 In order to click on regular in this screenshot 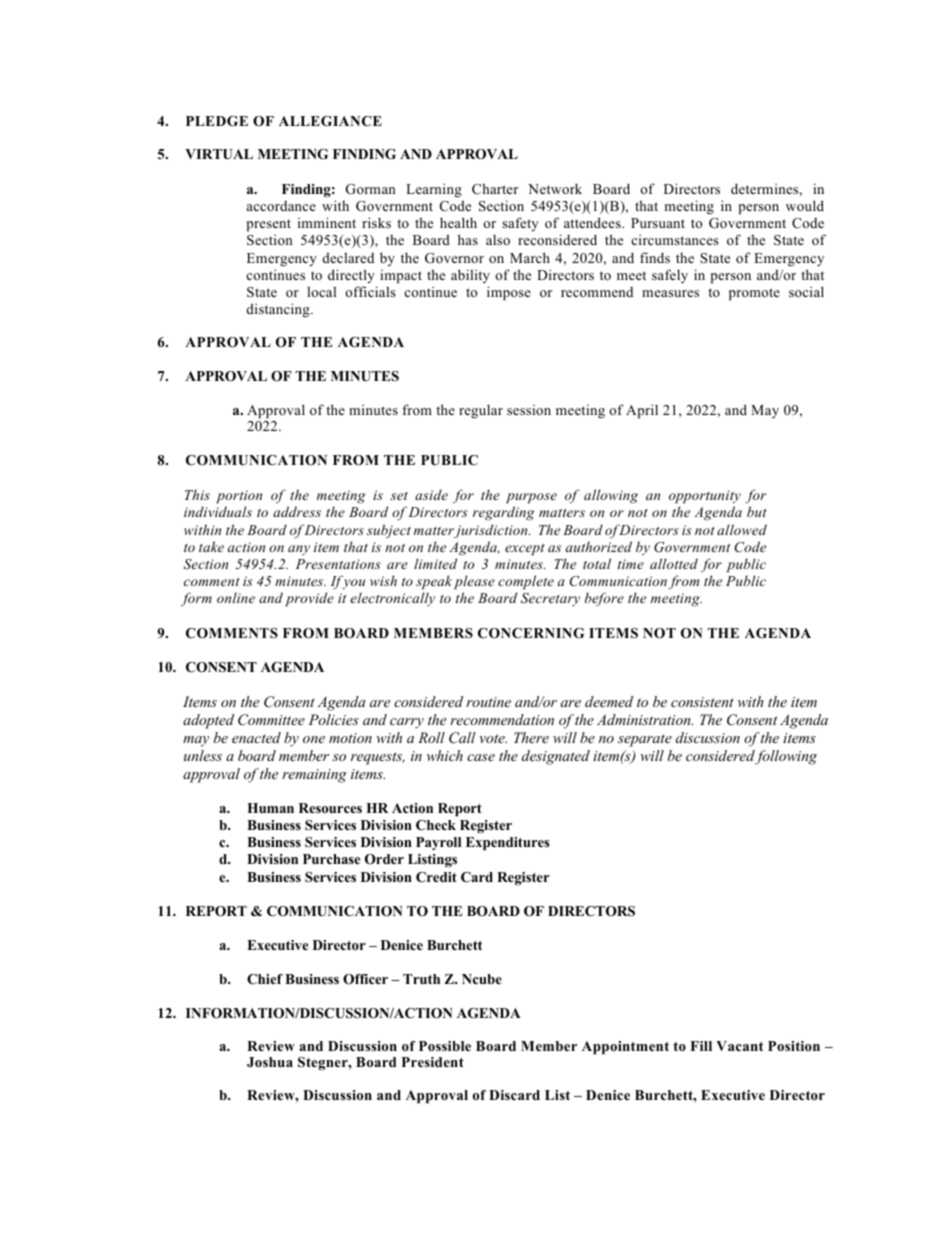, I will do `click(481, 411)`.
